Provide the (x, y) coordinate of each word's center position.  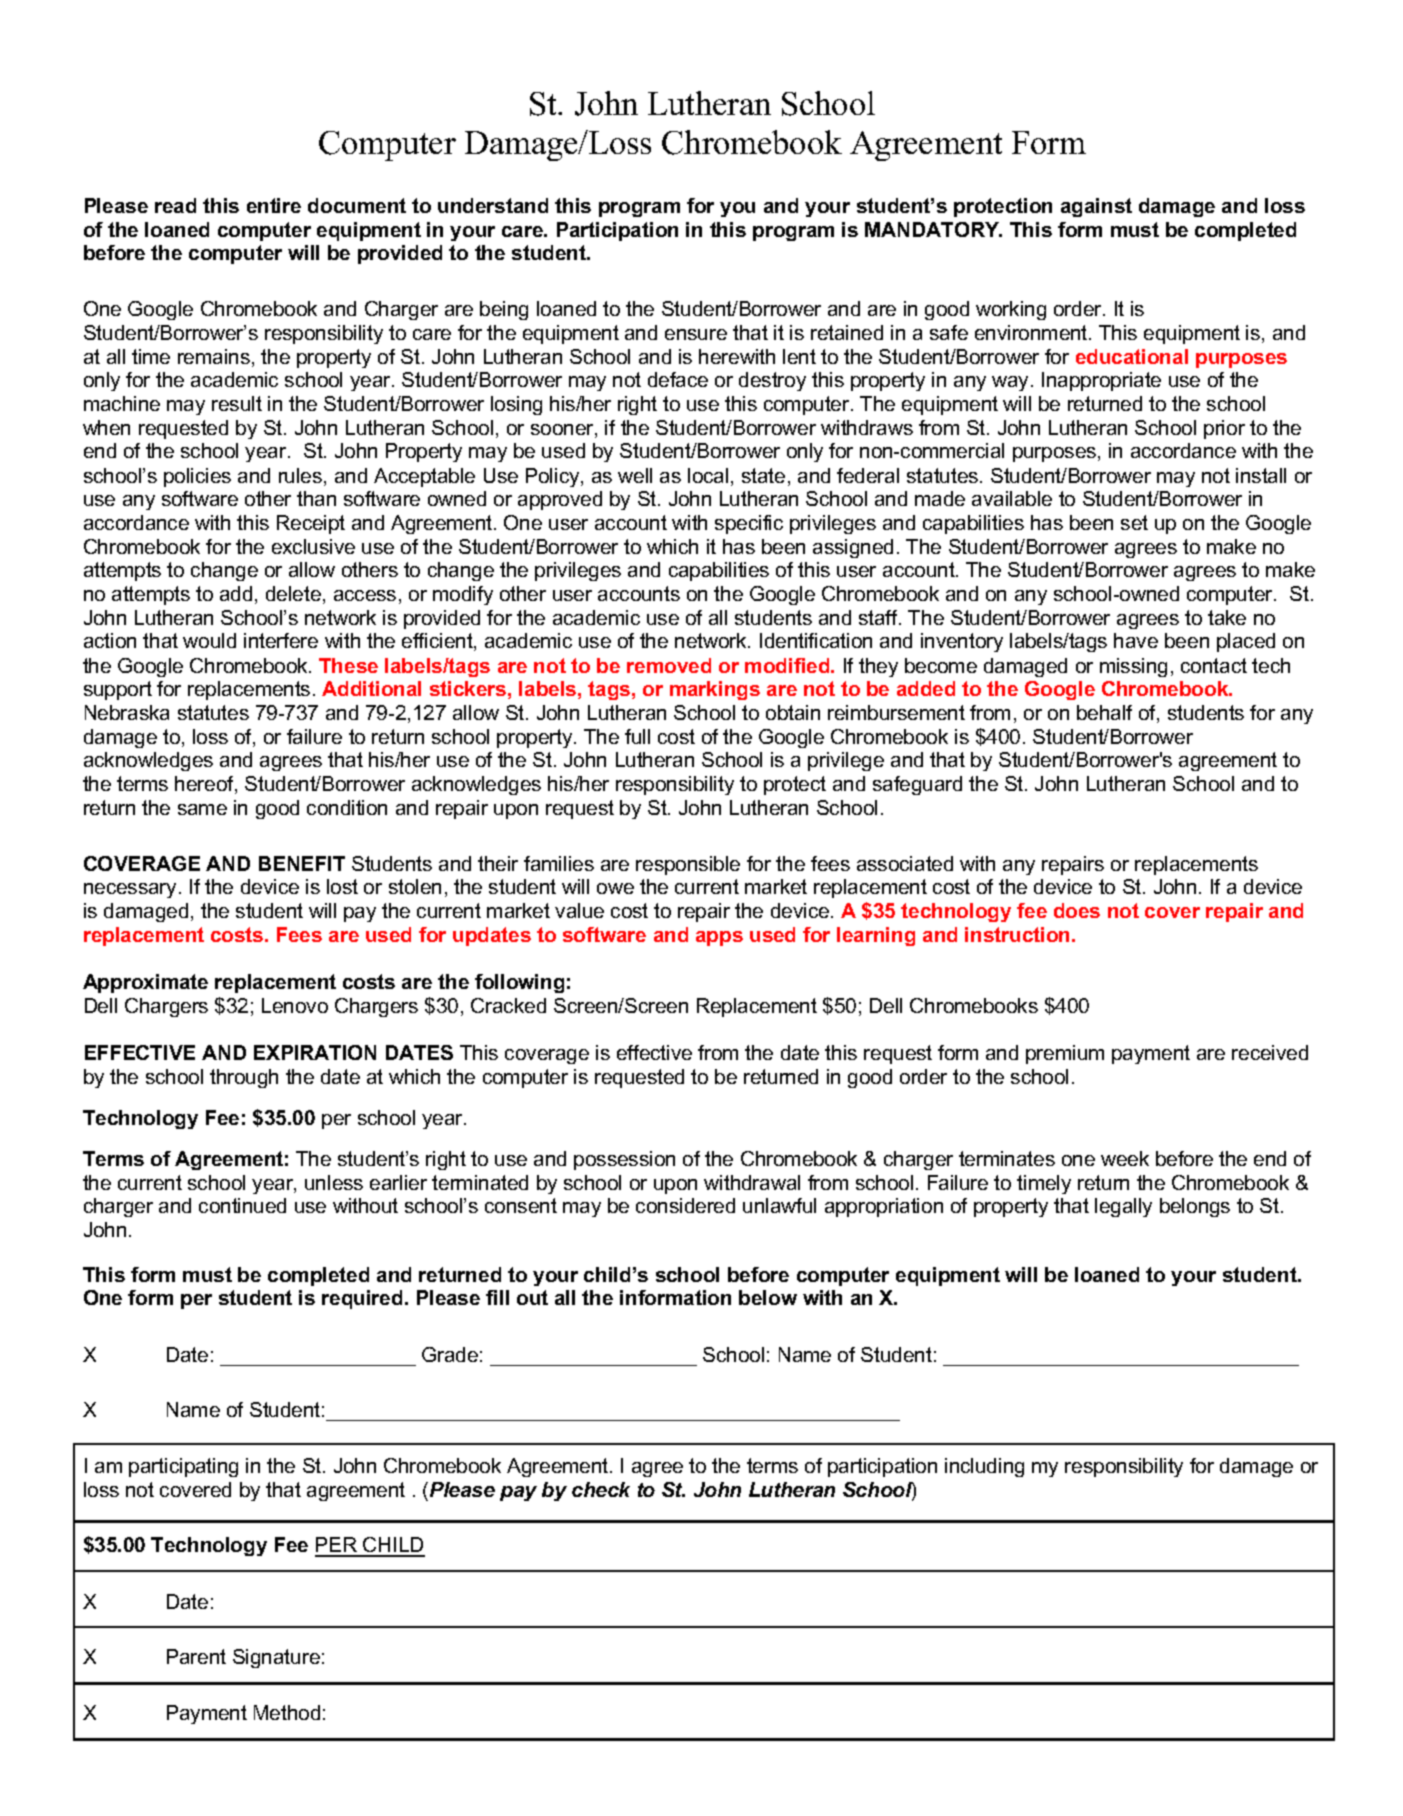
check (601, 1489)
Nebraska (127, 712)
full (637, 736)
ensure (696, 334)
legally (1123, 1207)
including (984, 1467)
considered (685, 1205)
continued (242, 1205)
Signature (276, 1658)
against (1096, 207)
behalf (1104, 712)
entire (274, 205)
